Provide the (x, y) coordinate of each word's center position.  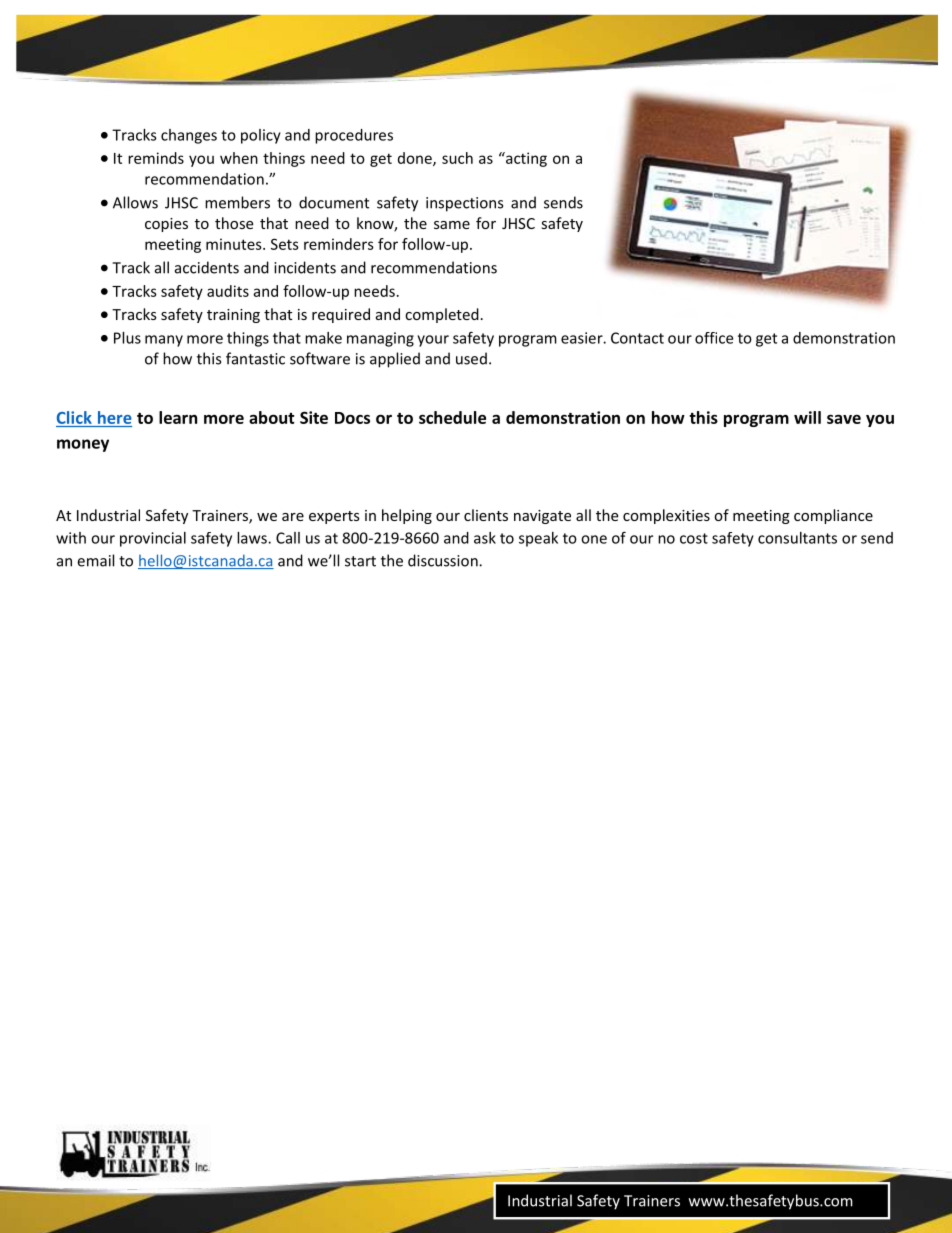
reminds (156, 158)
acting (525, 159)
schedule (452, 417)
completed (442, 315)
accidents (207, 267)
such (457, 158)
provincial (153, 539)
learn (178, 417)
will (807, 417)
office (714, 338)
